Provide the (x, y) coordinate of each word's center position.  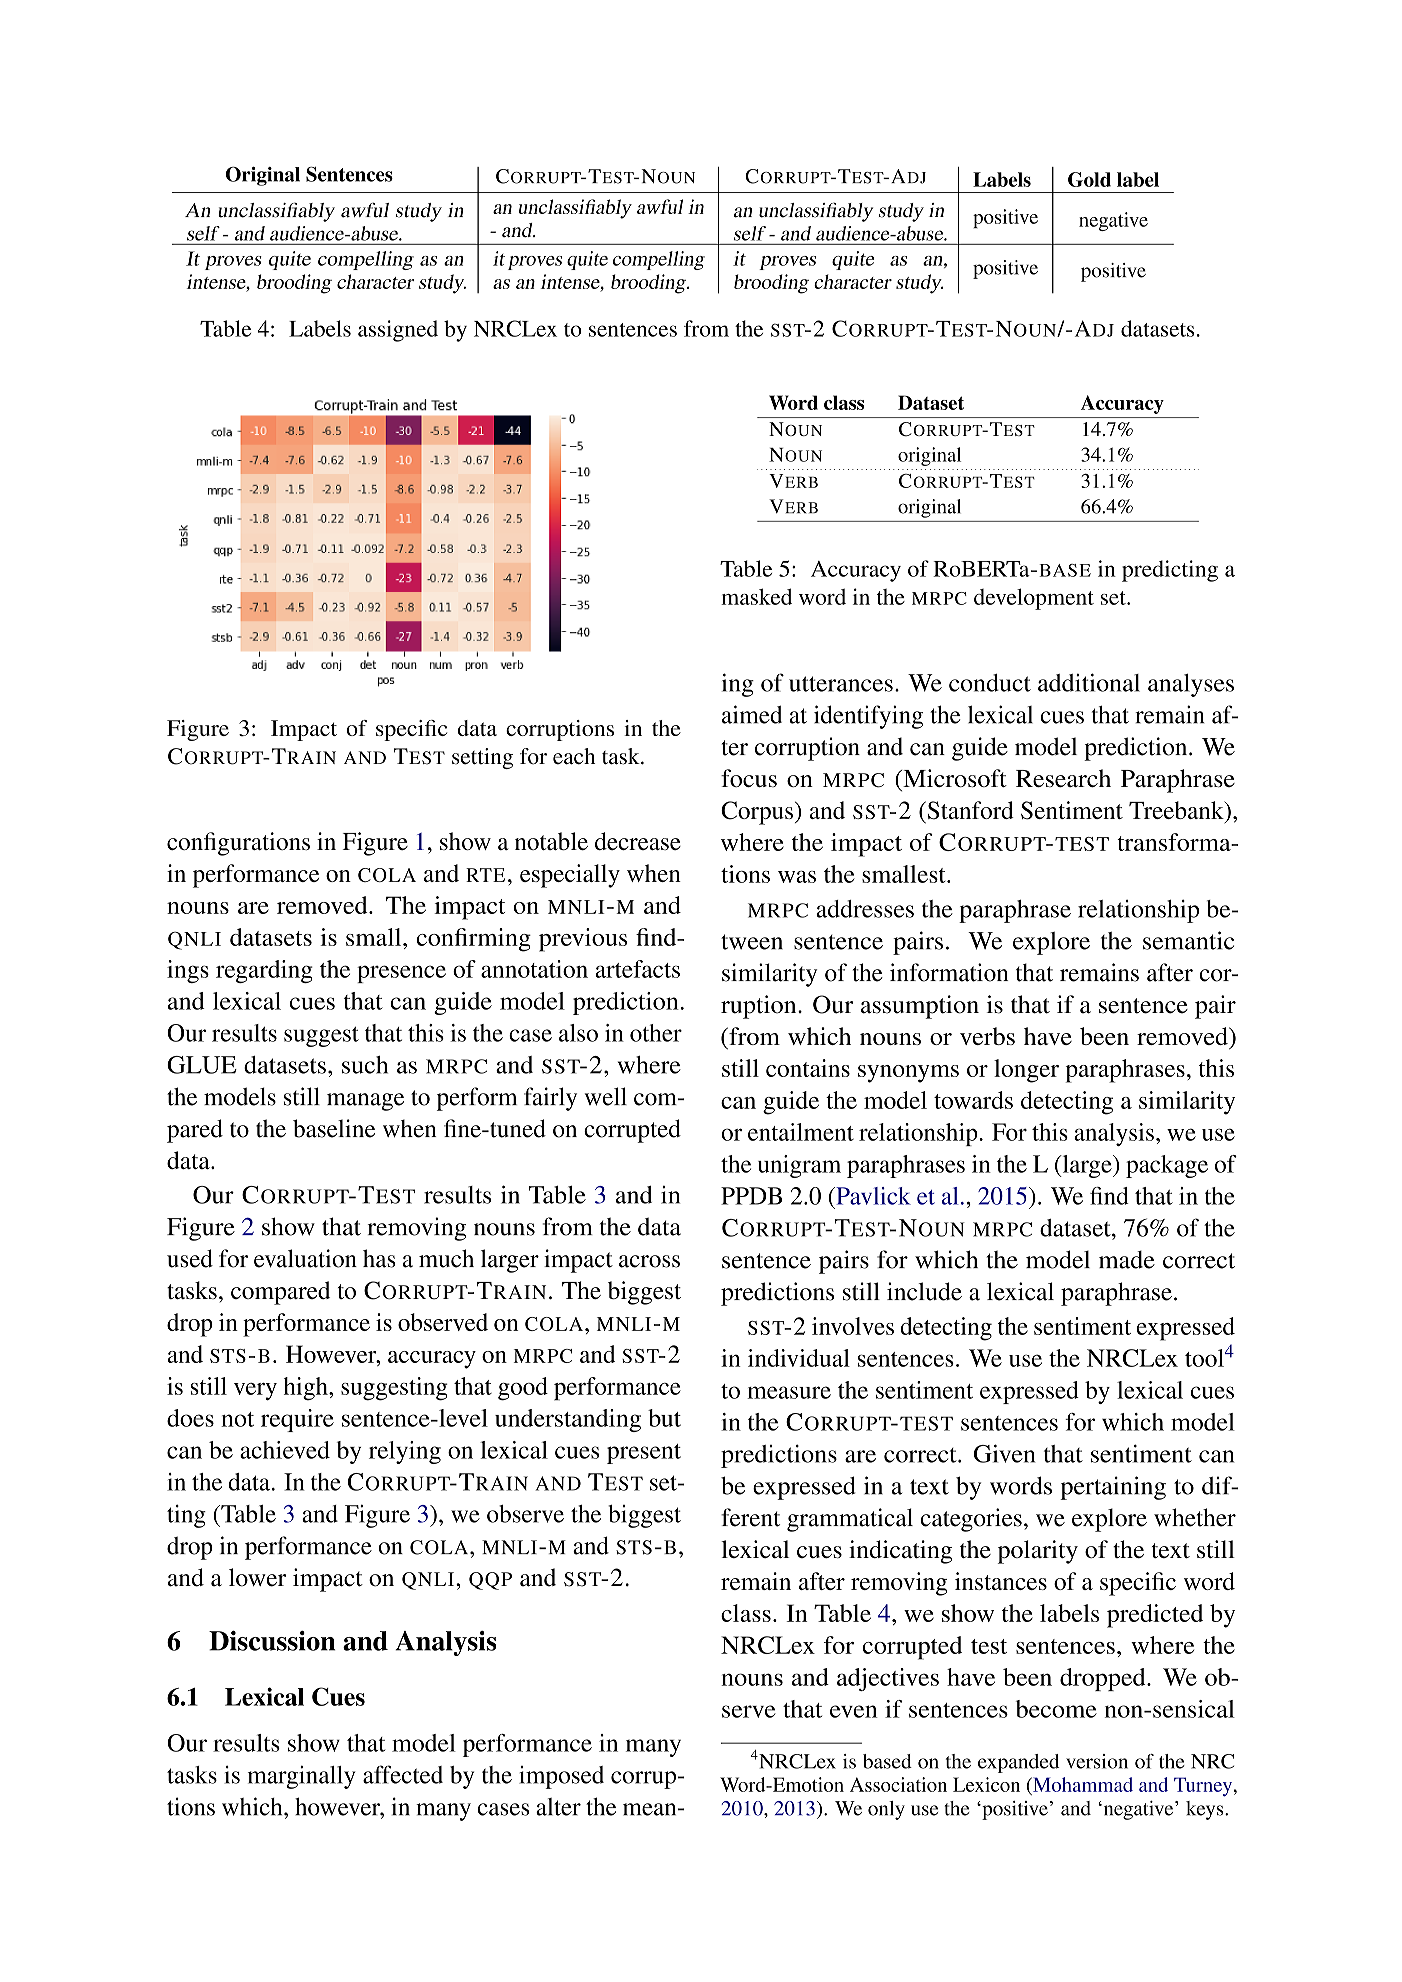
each (574, 756)
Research (1063, 778)
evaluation (305, 1258)
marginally (301, 1777)
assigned (398, 331)
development (1034, 599)
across (649, 1261)
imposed (561, 1777)
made (1127, 1260)
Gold (1089, 179)
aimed (752, 714)
